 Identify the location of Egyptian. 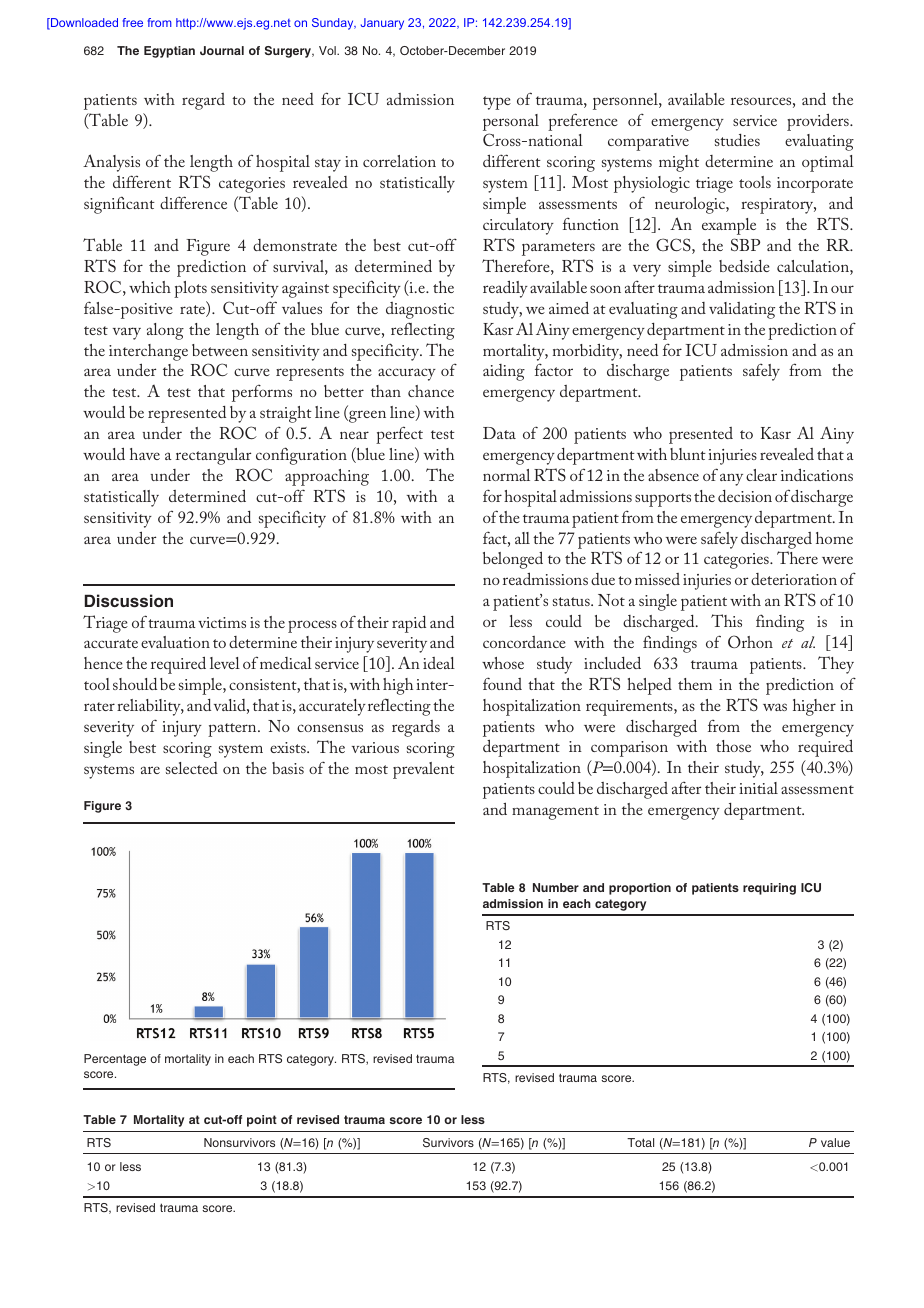
(169, 52).
